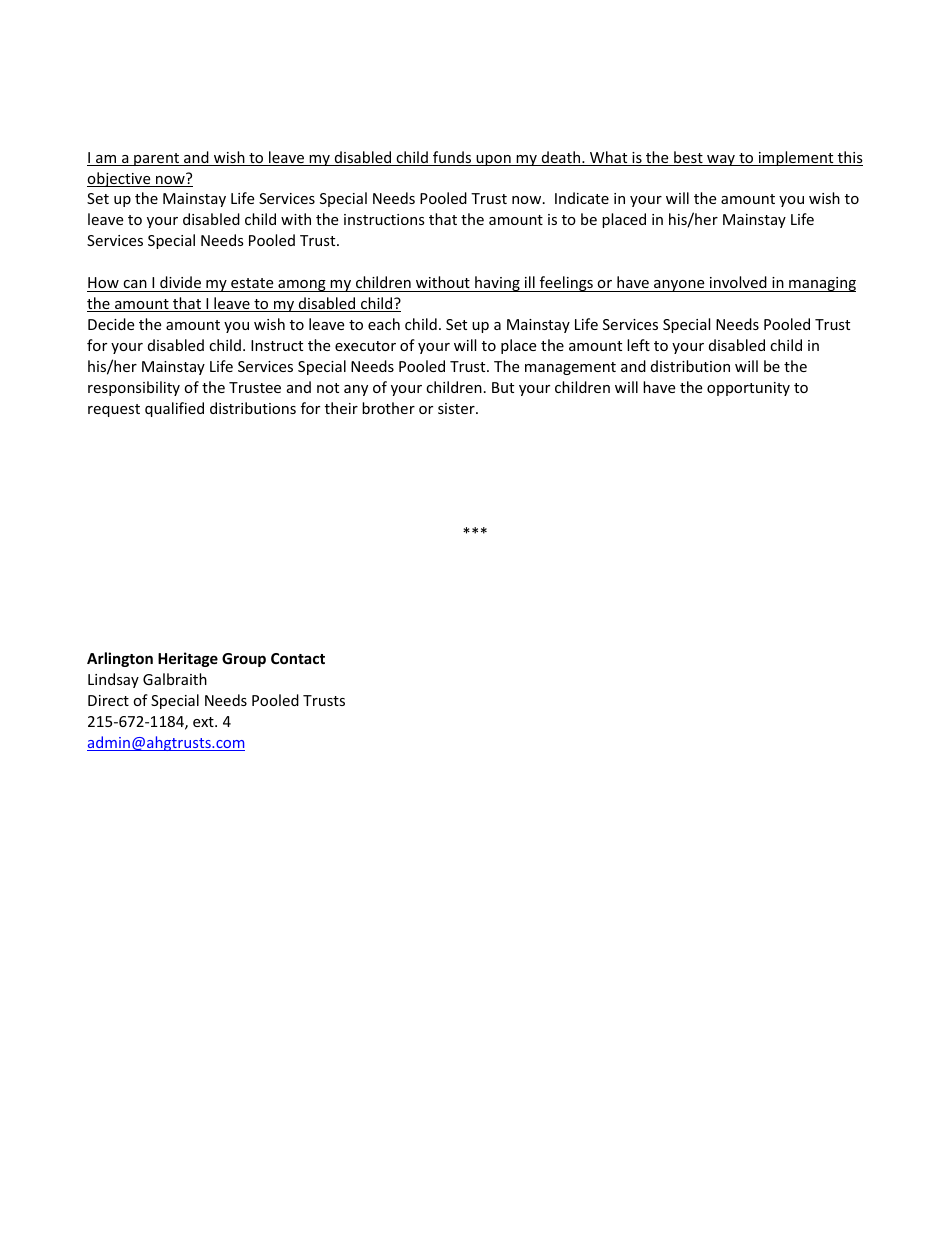 Image resolution: width=952 pixels, height=1233 pixels. What do you see at coordinates (493, 160) in the document?
I see `upon` at bounding box center [493, 160].
